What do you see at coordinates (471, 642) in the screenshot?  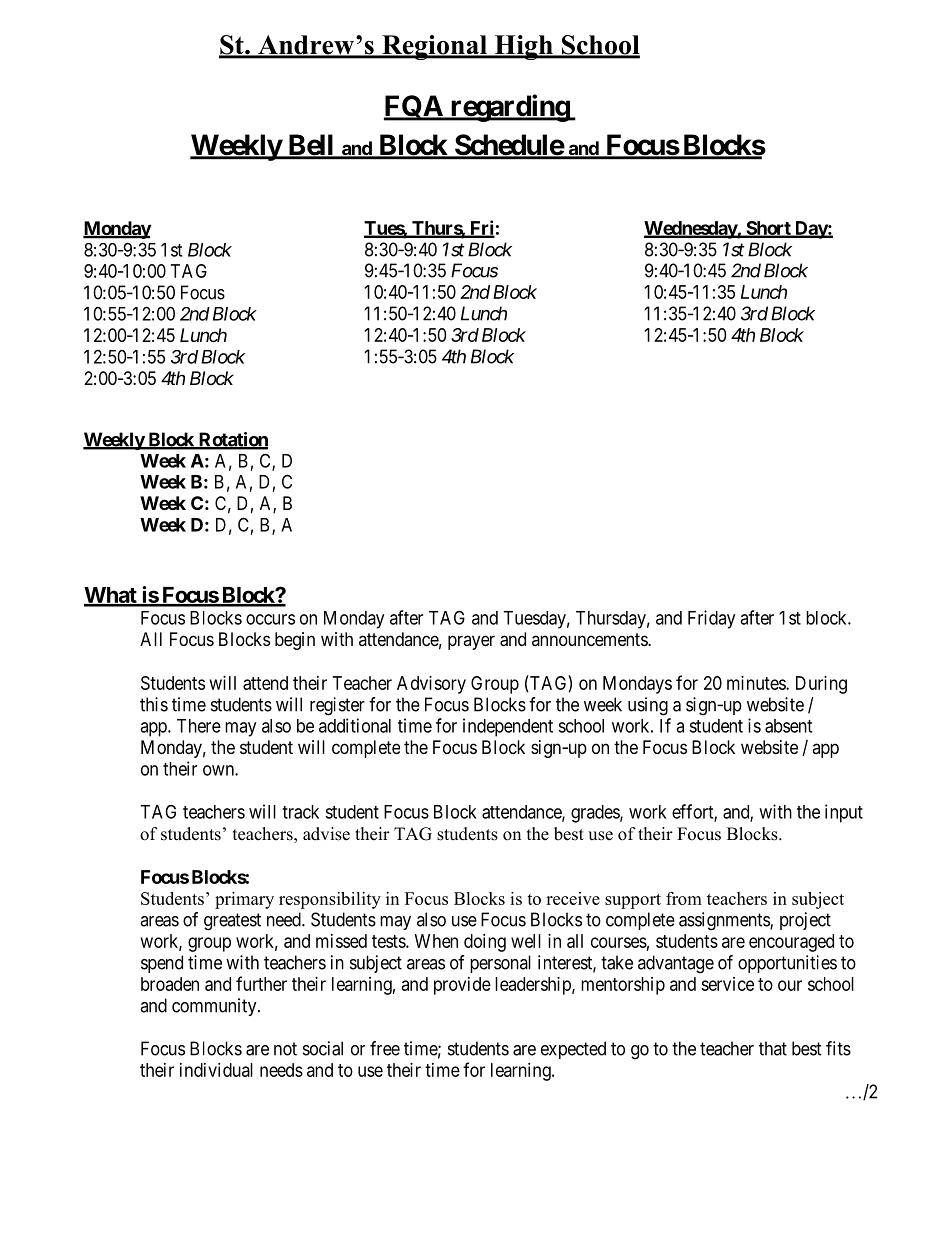 I see `prayer` at bounding box center [471, 642].
